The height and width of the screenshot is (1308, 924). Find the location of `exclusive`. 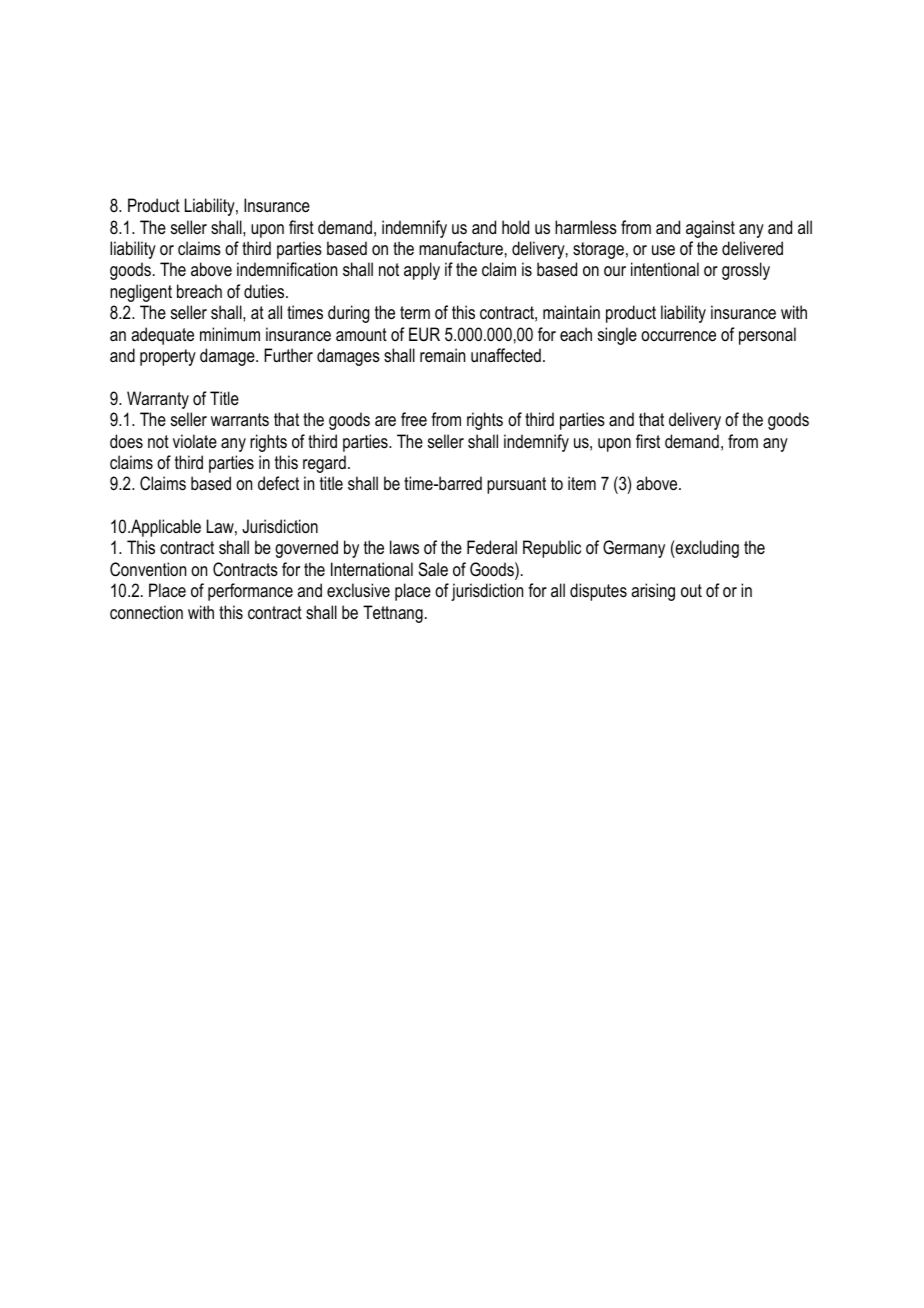

exclusive is located at coordinates (358, 590).
